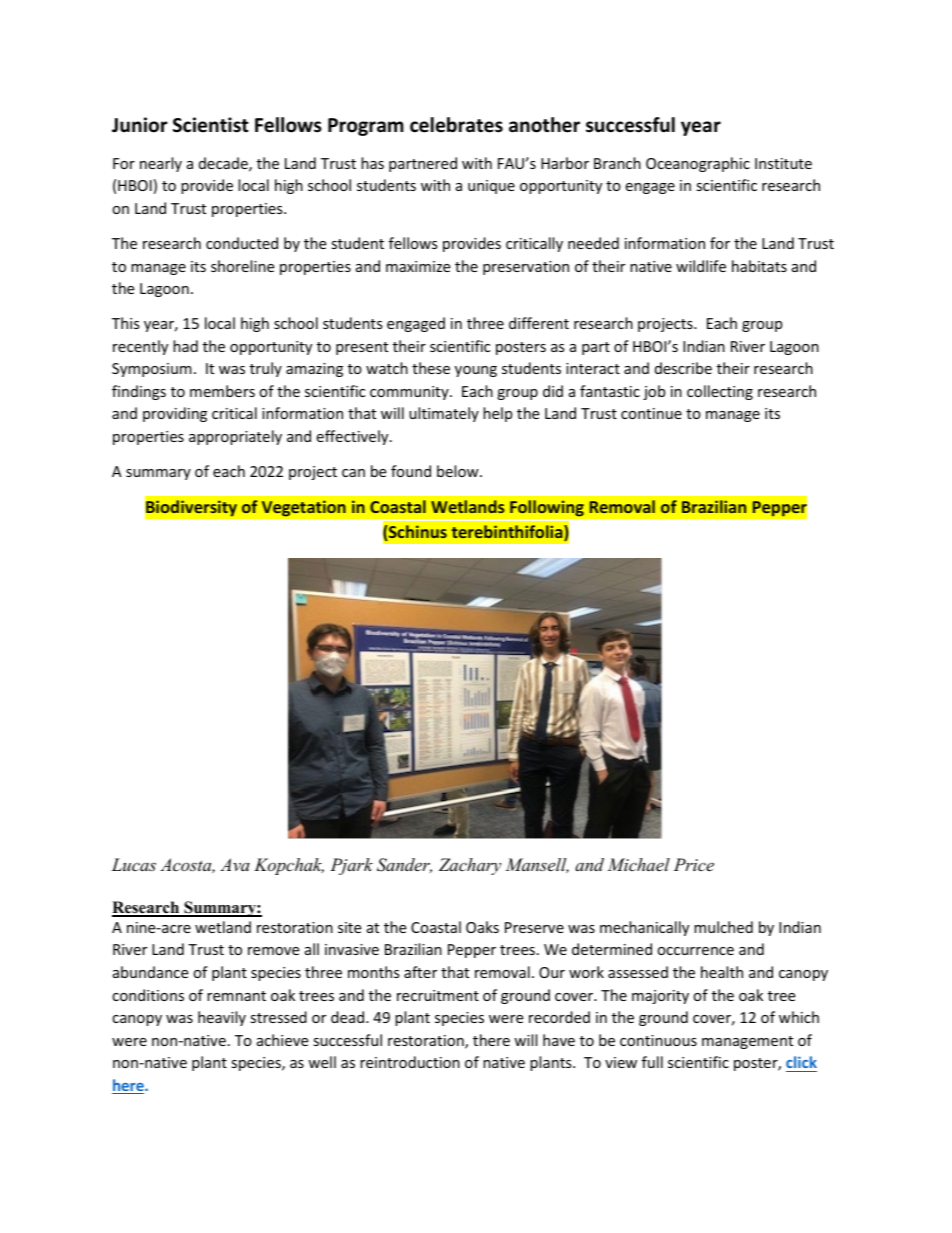 The image size is (952, 1233). What do you see at coordinates (438, 995) in the document?
I see `recruitment` at bounding box center [438, 995].
